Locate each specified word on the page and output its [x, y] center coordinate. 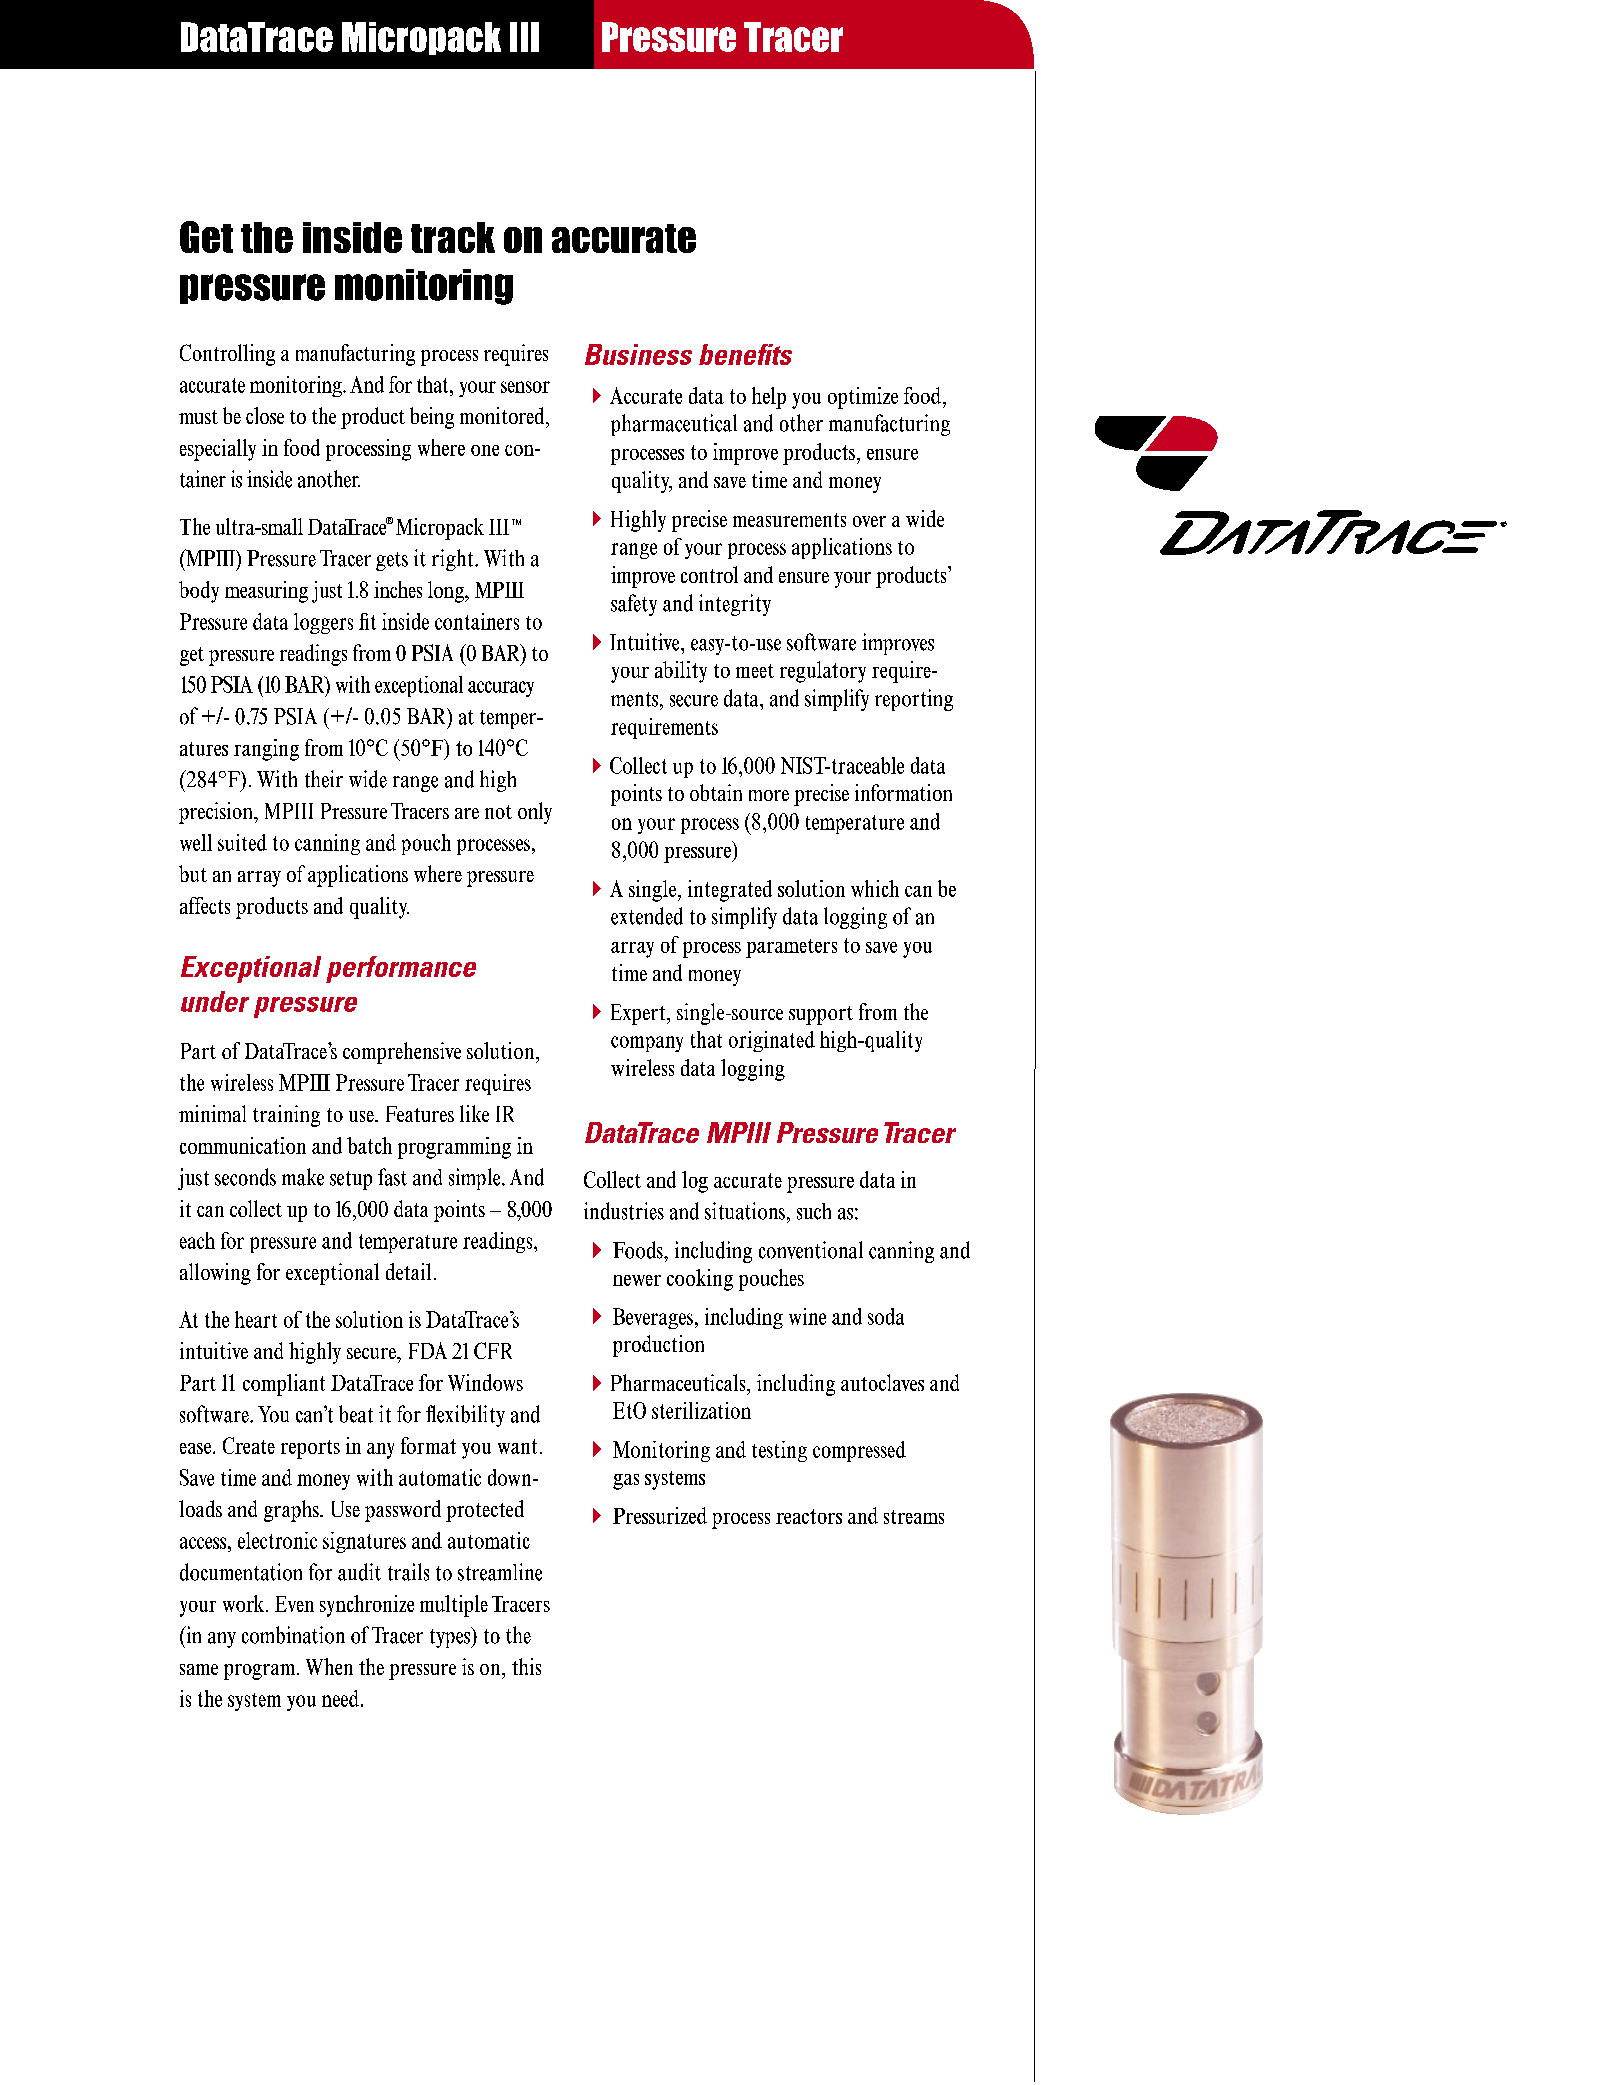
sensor [525, 387]
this [526, 1666]
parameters [791, 948]
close [265, 415]
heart [256, 1319]
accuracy [501, 689]
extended [647, 916]
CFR [493, 1350]
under [215, 1001]
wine [807, 1316]
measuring [266, 592]
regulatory [823, 672]
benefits [745, 354]
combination [293, 1635]
